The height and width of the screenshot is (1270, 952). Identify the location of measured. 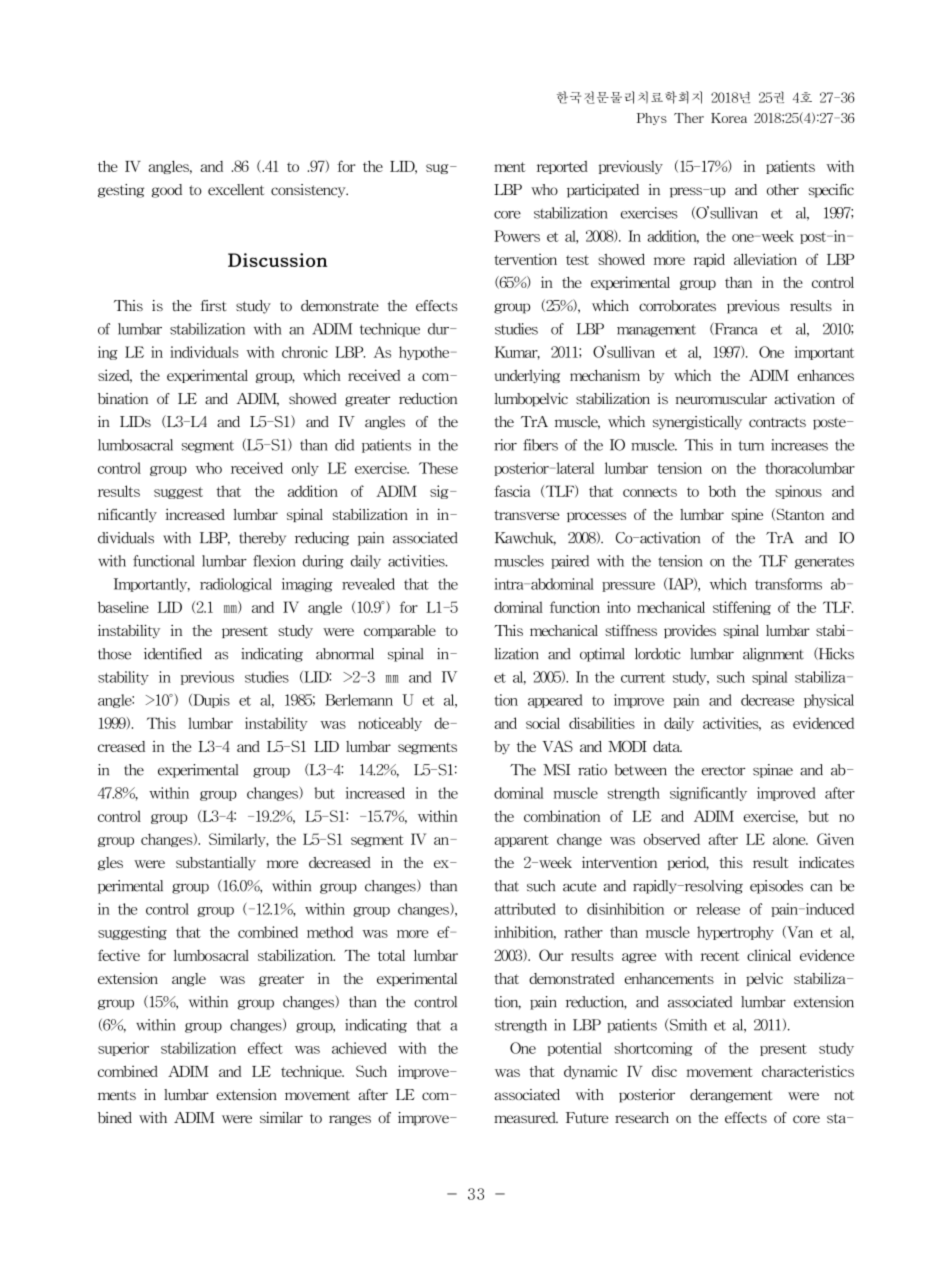
(526, 1118).
